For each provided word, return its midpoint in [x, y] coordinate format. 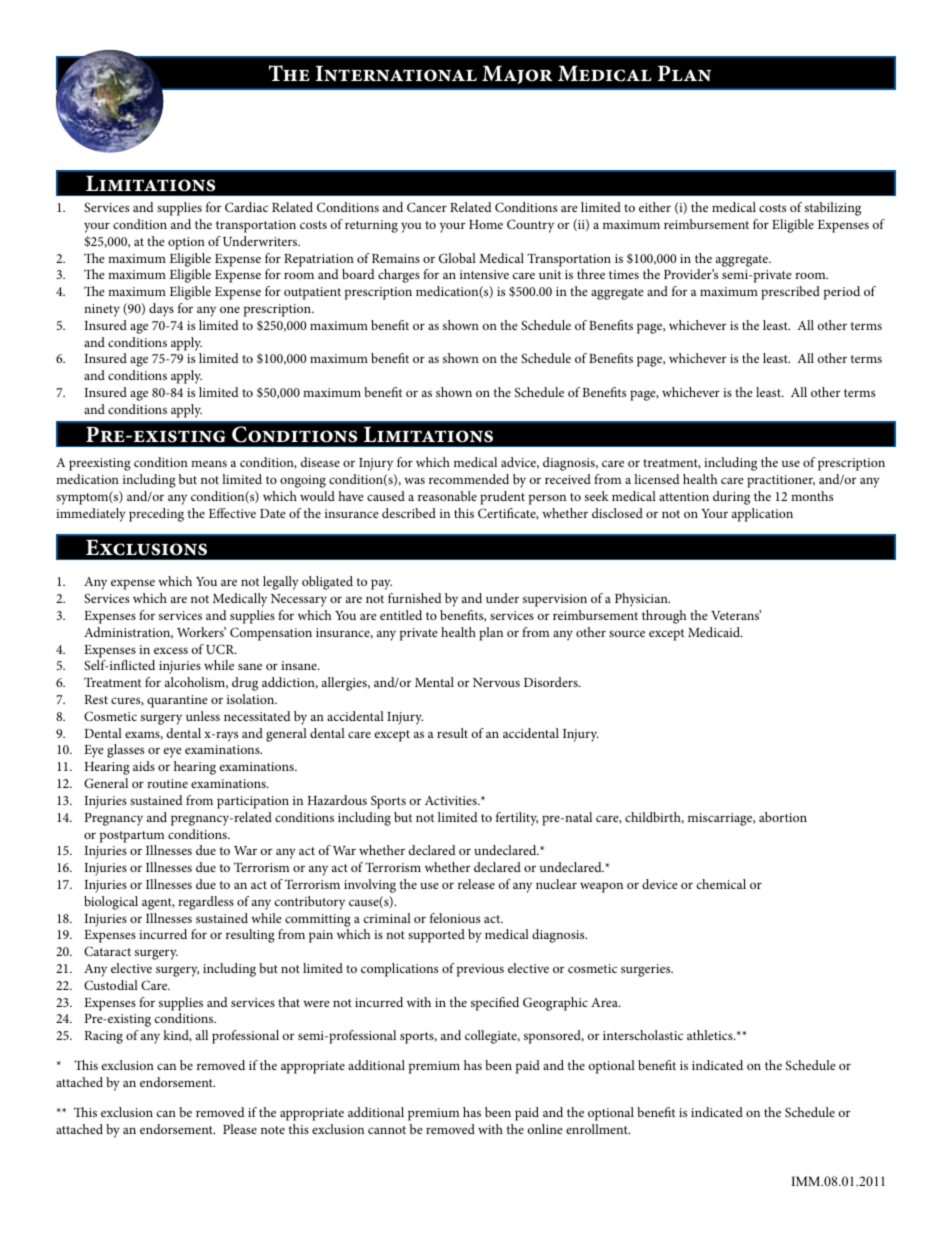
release [476, 884]
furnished [415, 598]
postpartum [132, 837]
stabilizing [833, 209]
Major [517, 75]
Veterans [736, 615]
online [545, 1129]
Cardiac [246, 207]
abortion [783, 817]
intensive [484, 274]
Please [240, 1129]
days [161, 310]
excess [171, 650]
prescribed [790, 293]
